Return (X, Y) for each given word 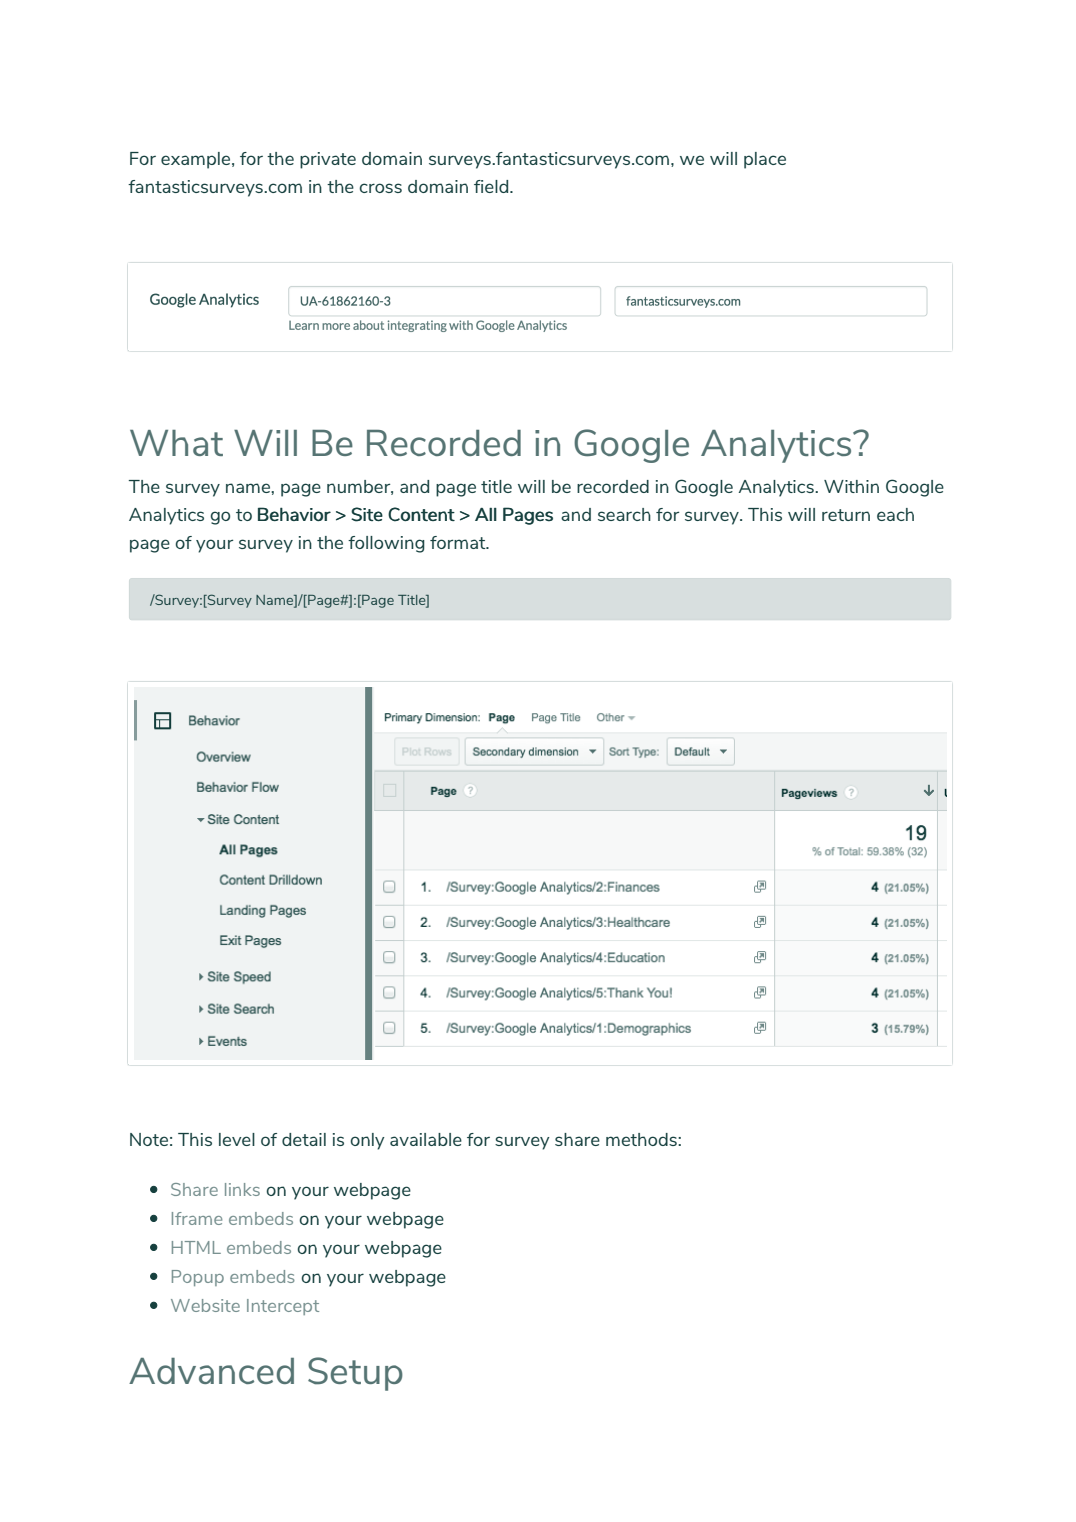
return (846, 515)
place (765, 160)
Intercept (283, 1307)
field (492, 186)
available (426, 1139)
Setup (355, 1374)
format (459, 542)
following (386, 544)
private (328, 160)
